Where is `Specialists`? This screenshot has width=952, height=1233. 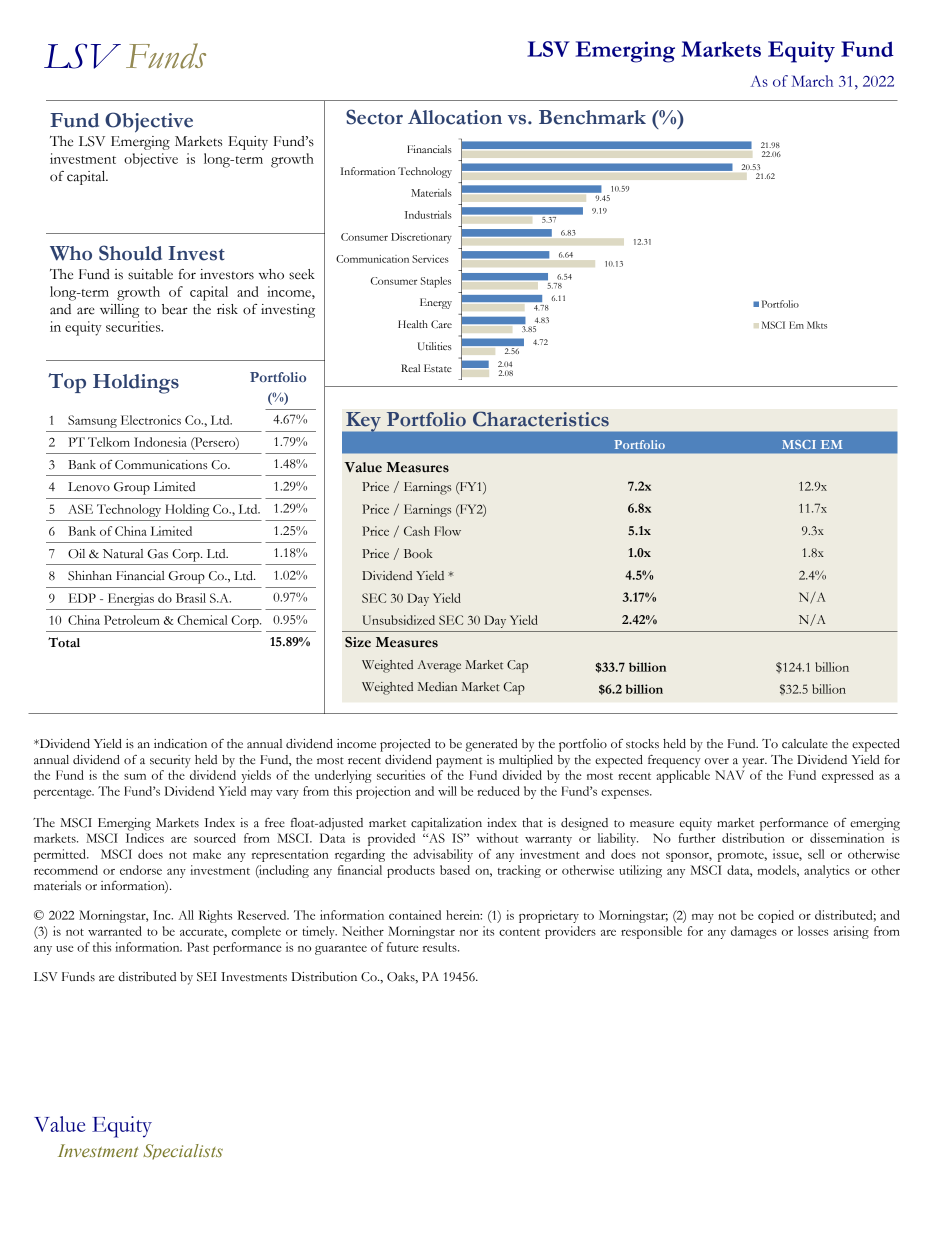
Specialists is located at coordinates (183, 1152).
